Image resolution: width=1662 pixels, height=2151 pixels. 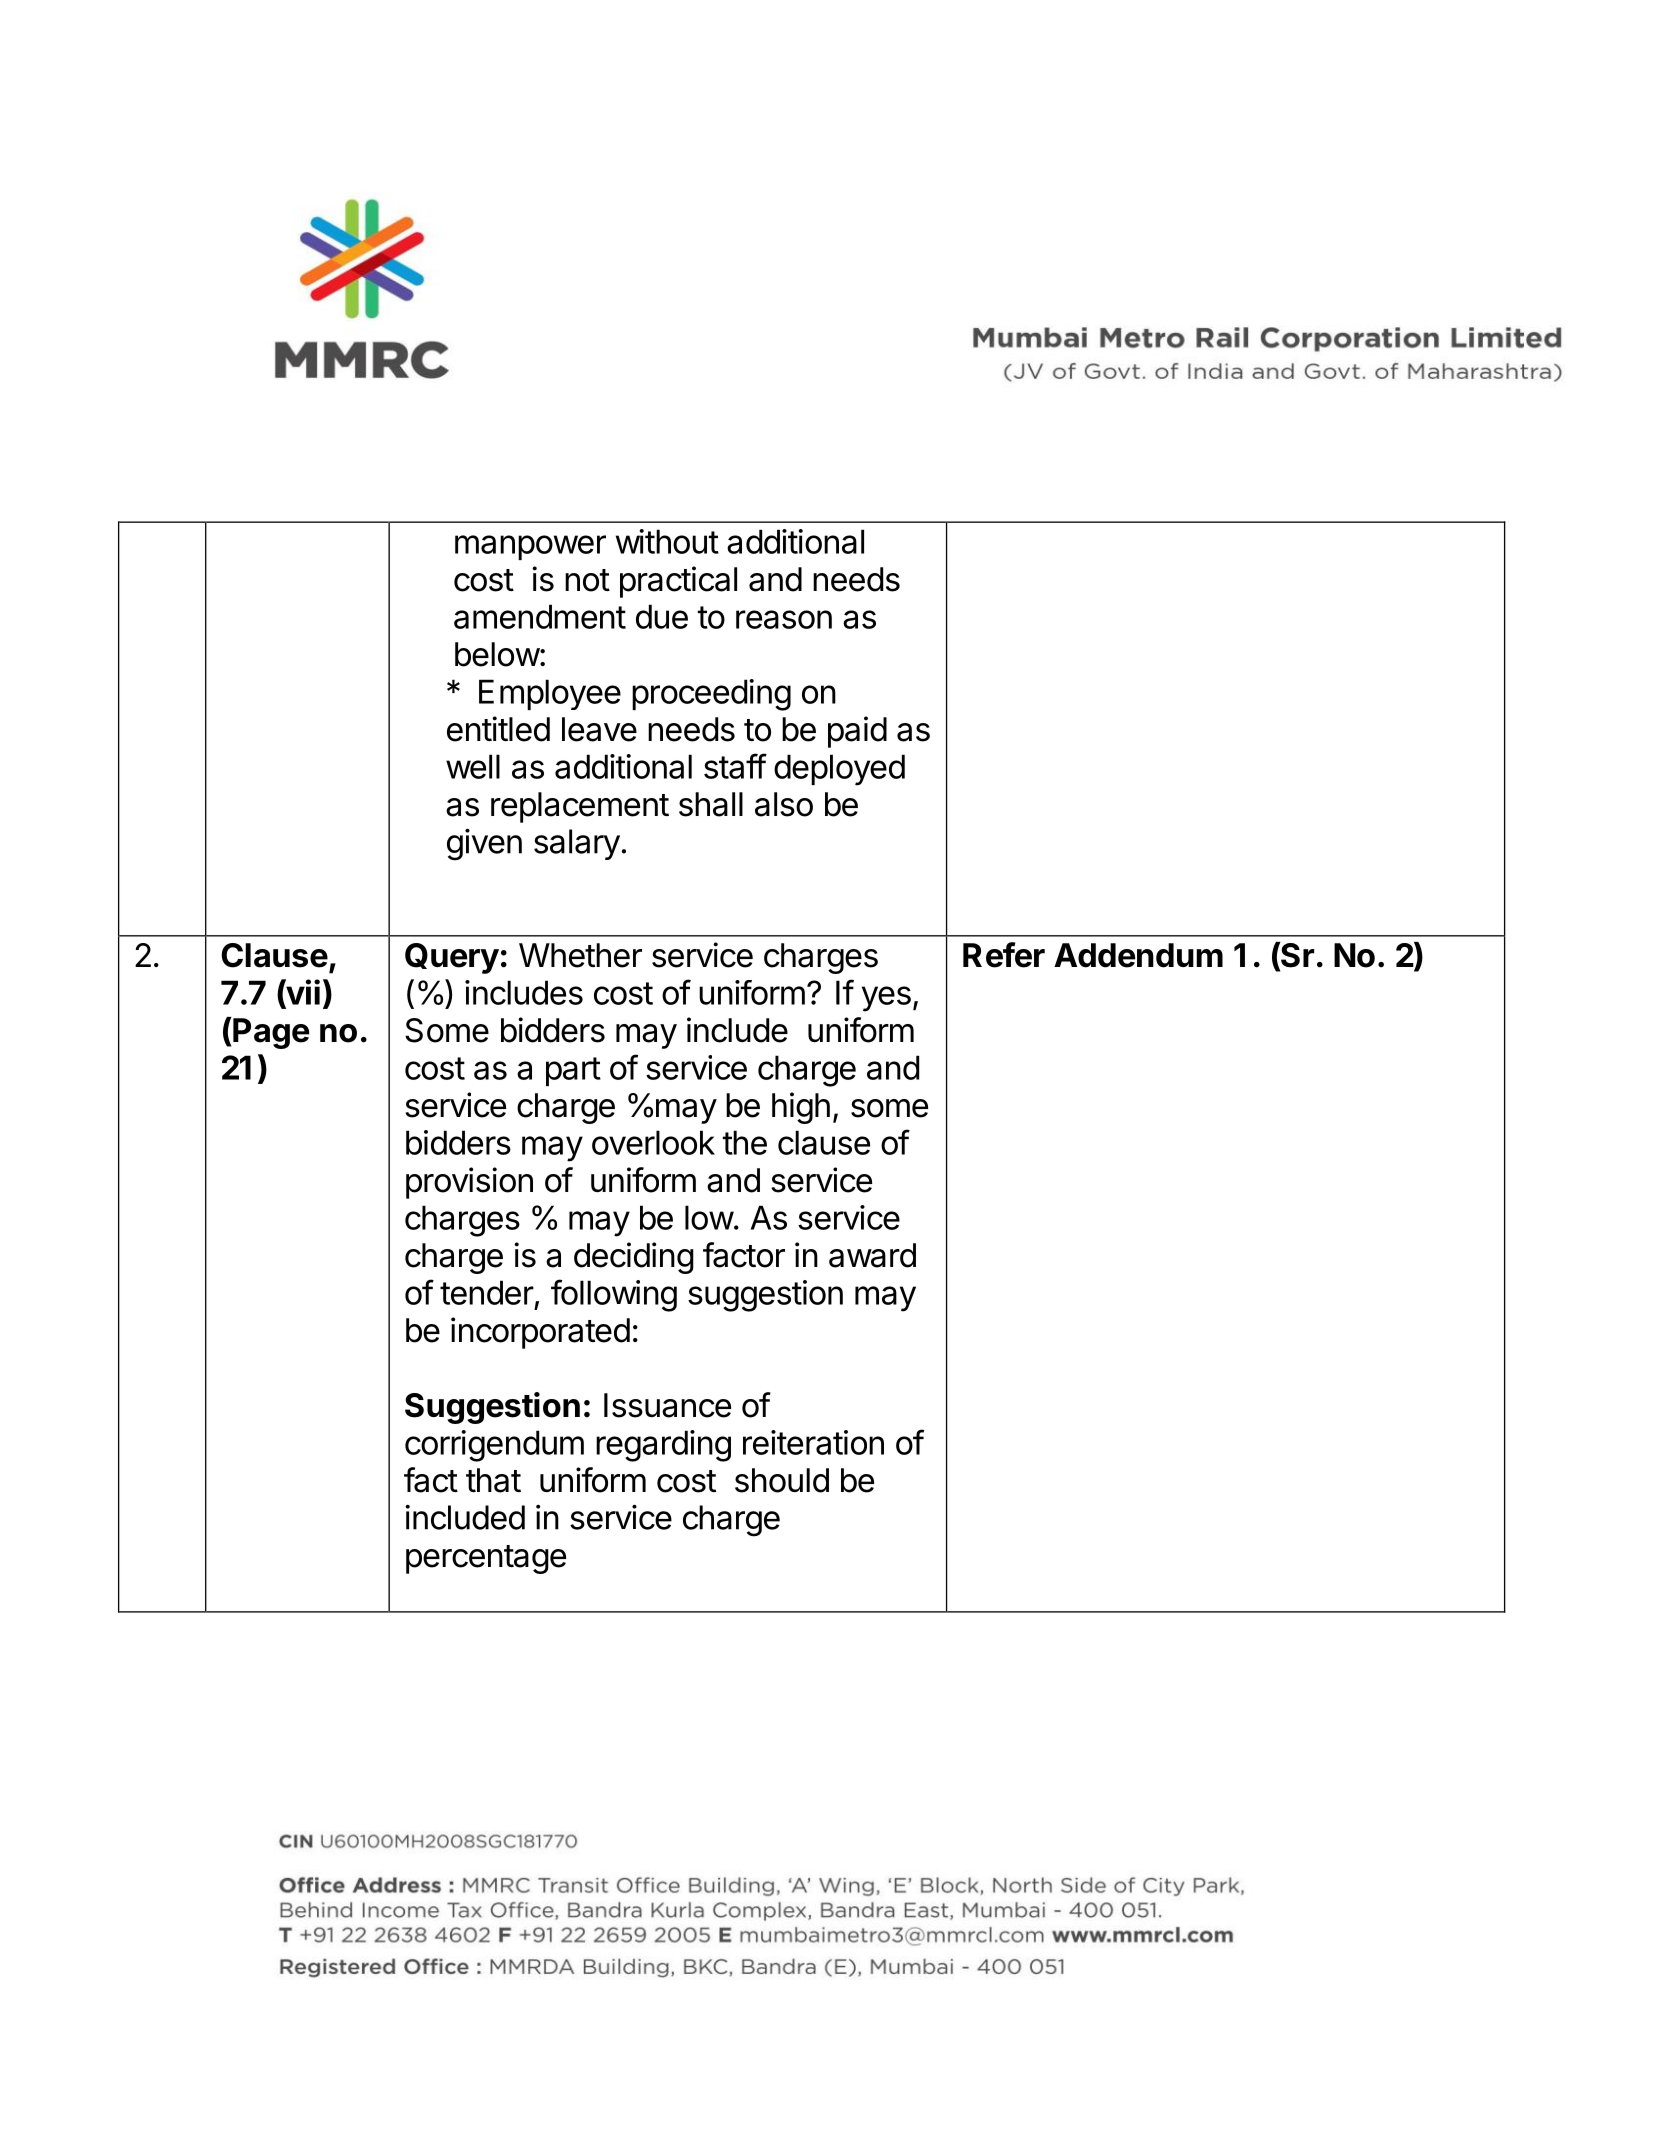 What do you see at coordinates (813, 1442) in the screenshot?
I see `reiteration` at bounding box center [813, 1442].
